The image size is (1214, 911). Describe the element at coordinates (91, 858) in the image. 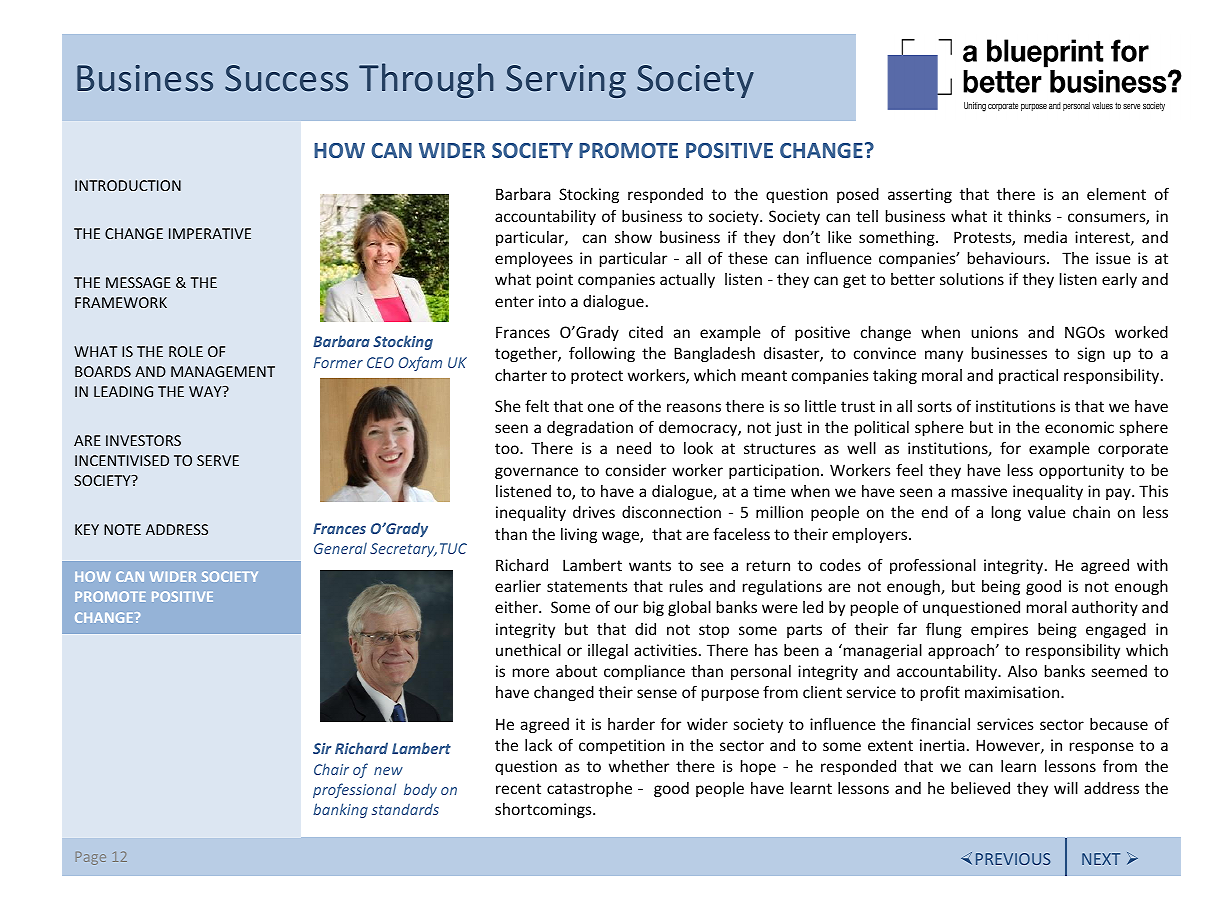

I see `Page` at that location.
